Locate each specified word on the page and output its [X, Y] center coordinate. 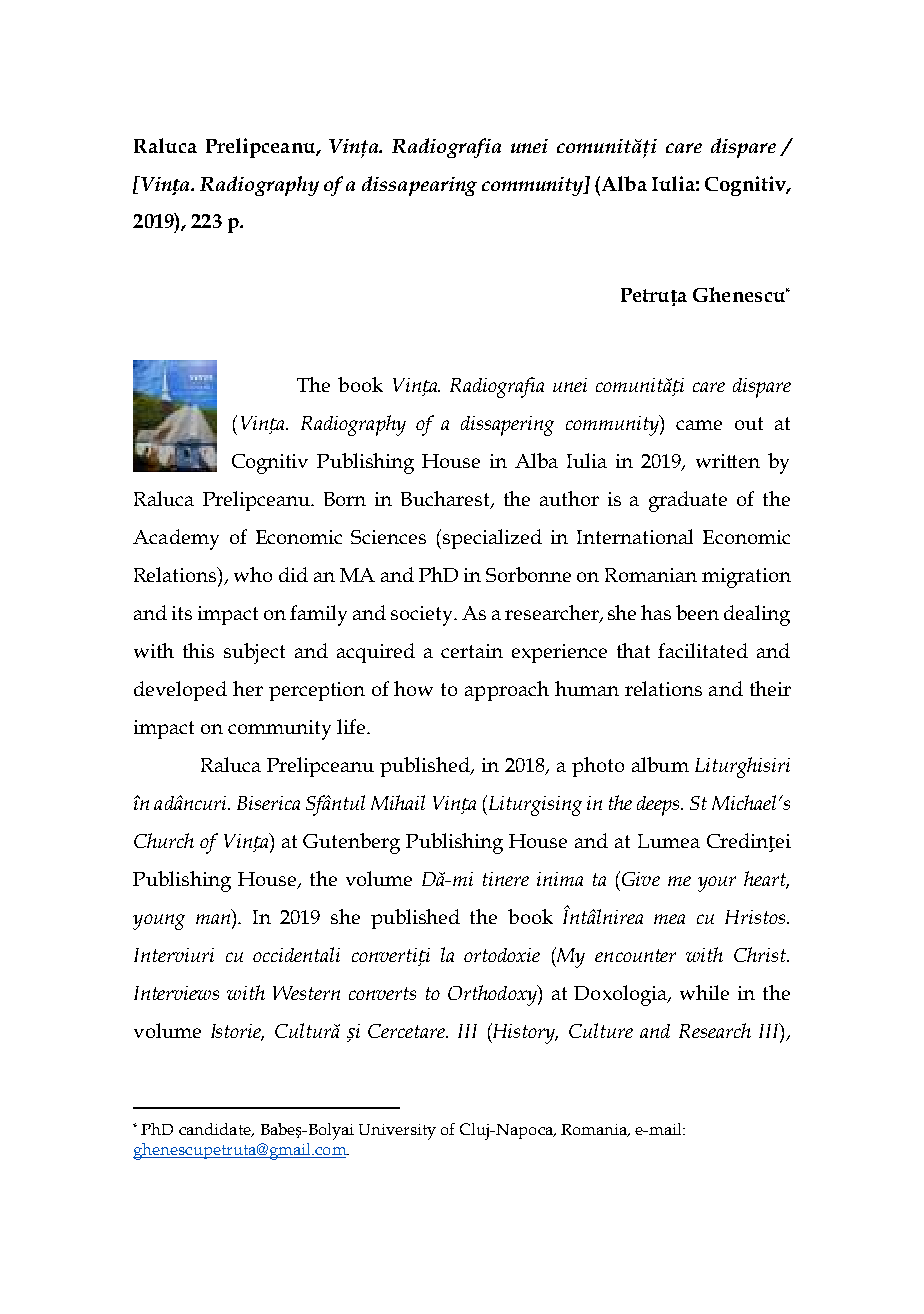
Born [345, 499]
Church [164, 840]
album [660, 764]
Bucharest [446, 499]
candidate [216, 1130]
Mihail [398, 802]
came [699, 425]
